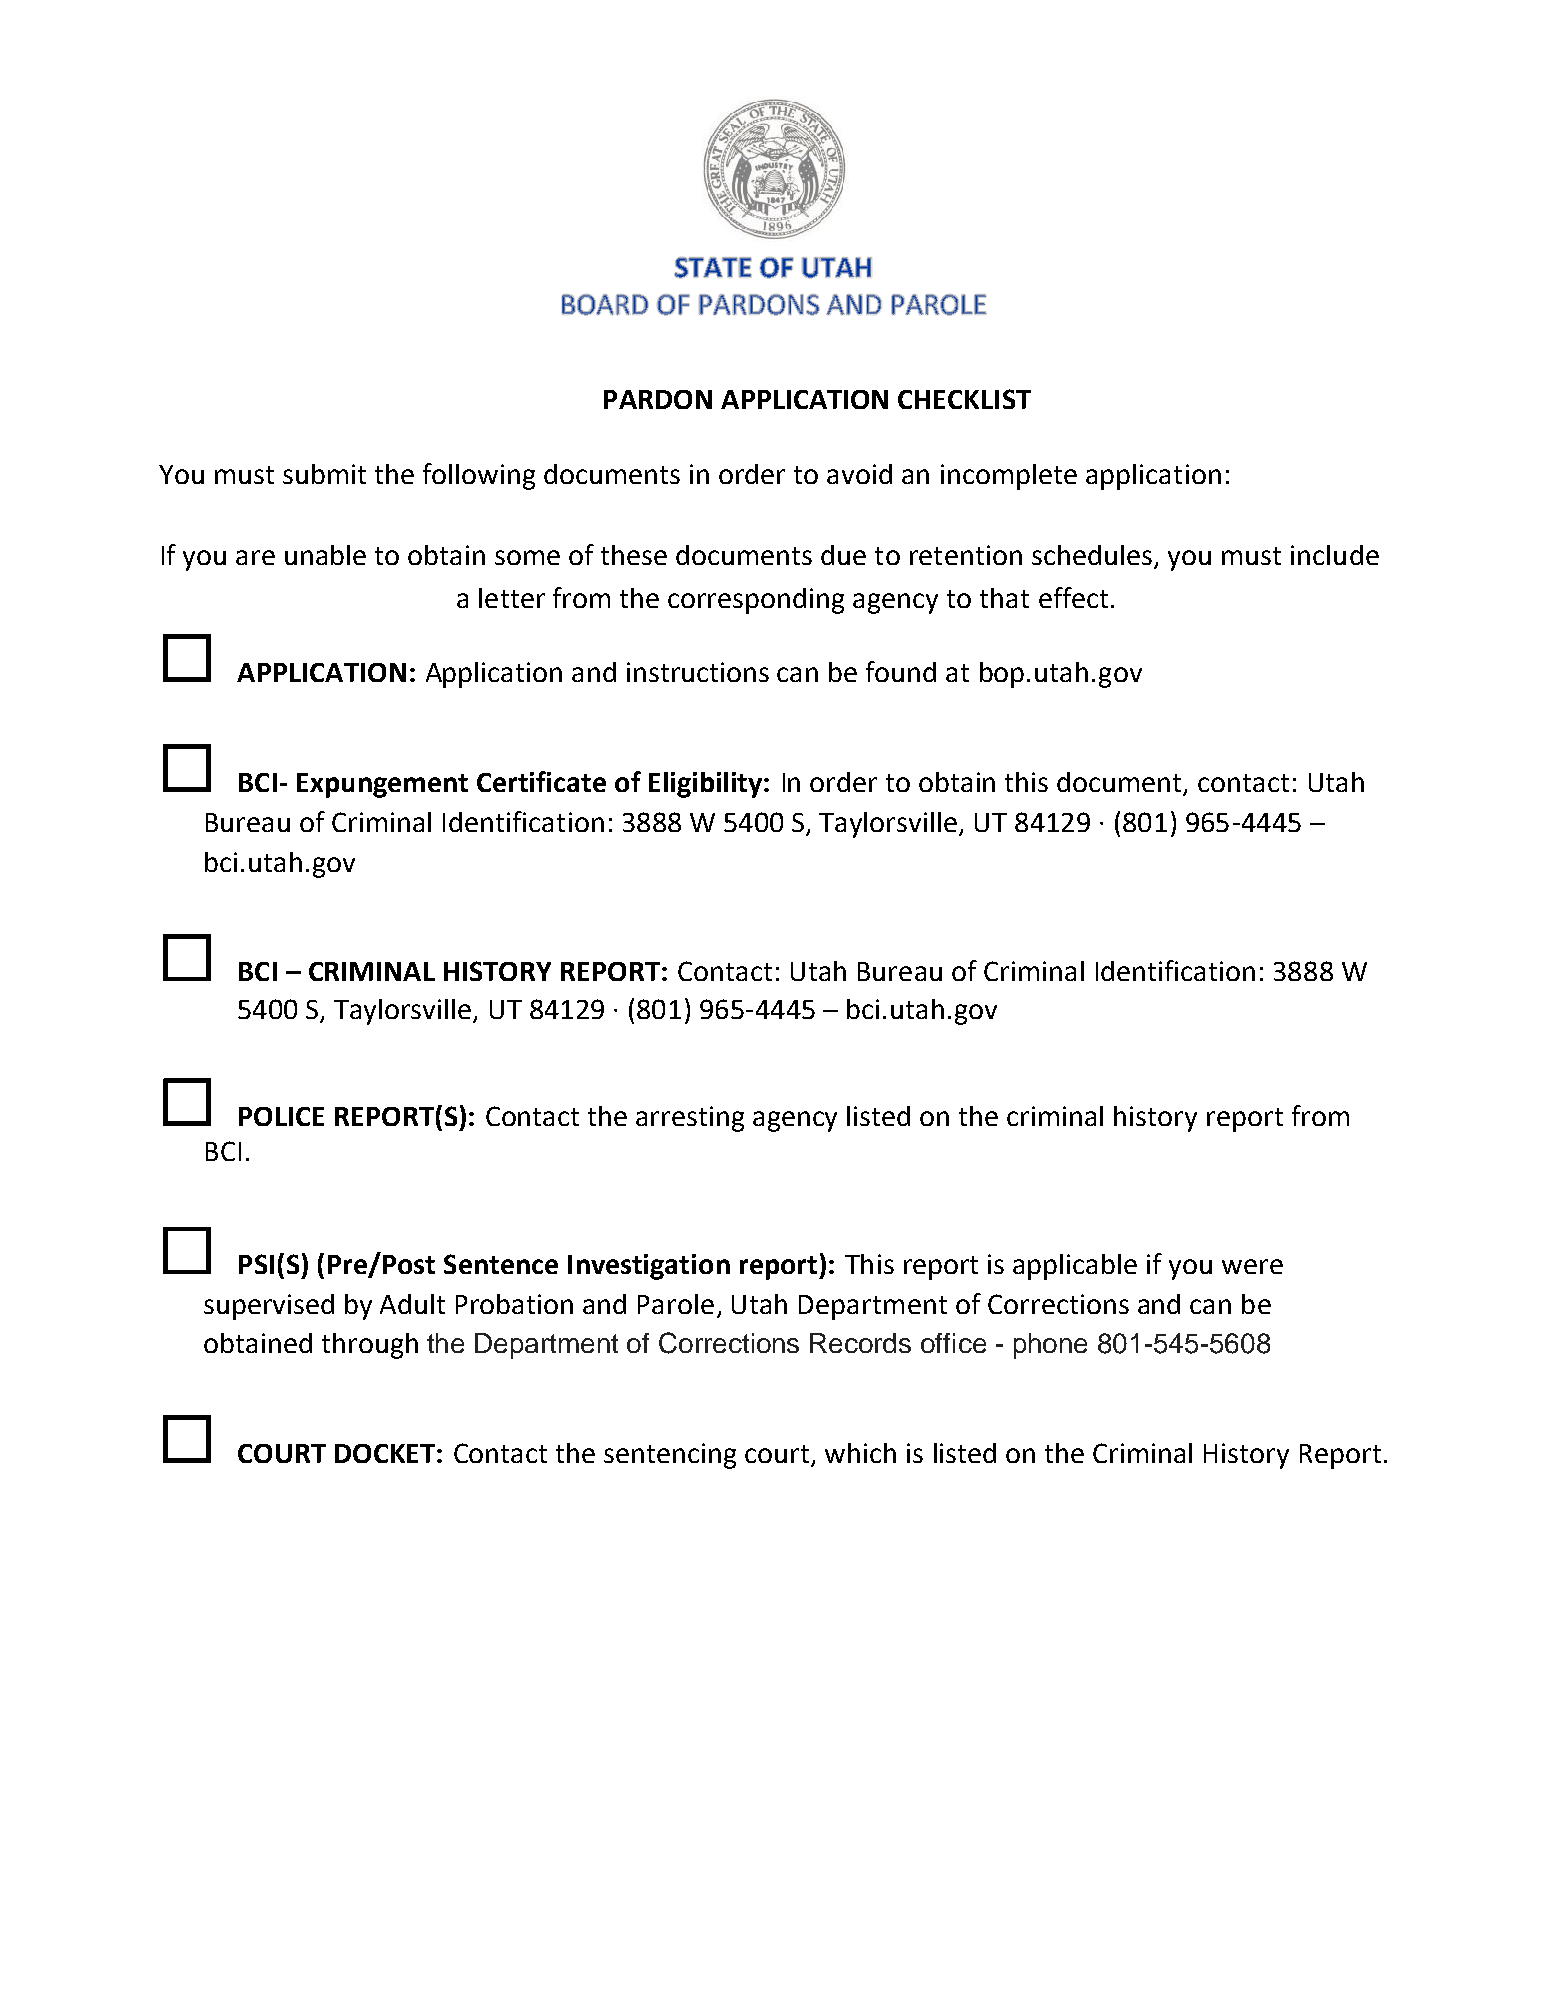  I want to click on incomplete, so click(1009, 477).
